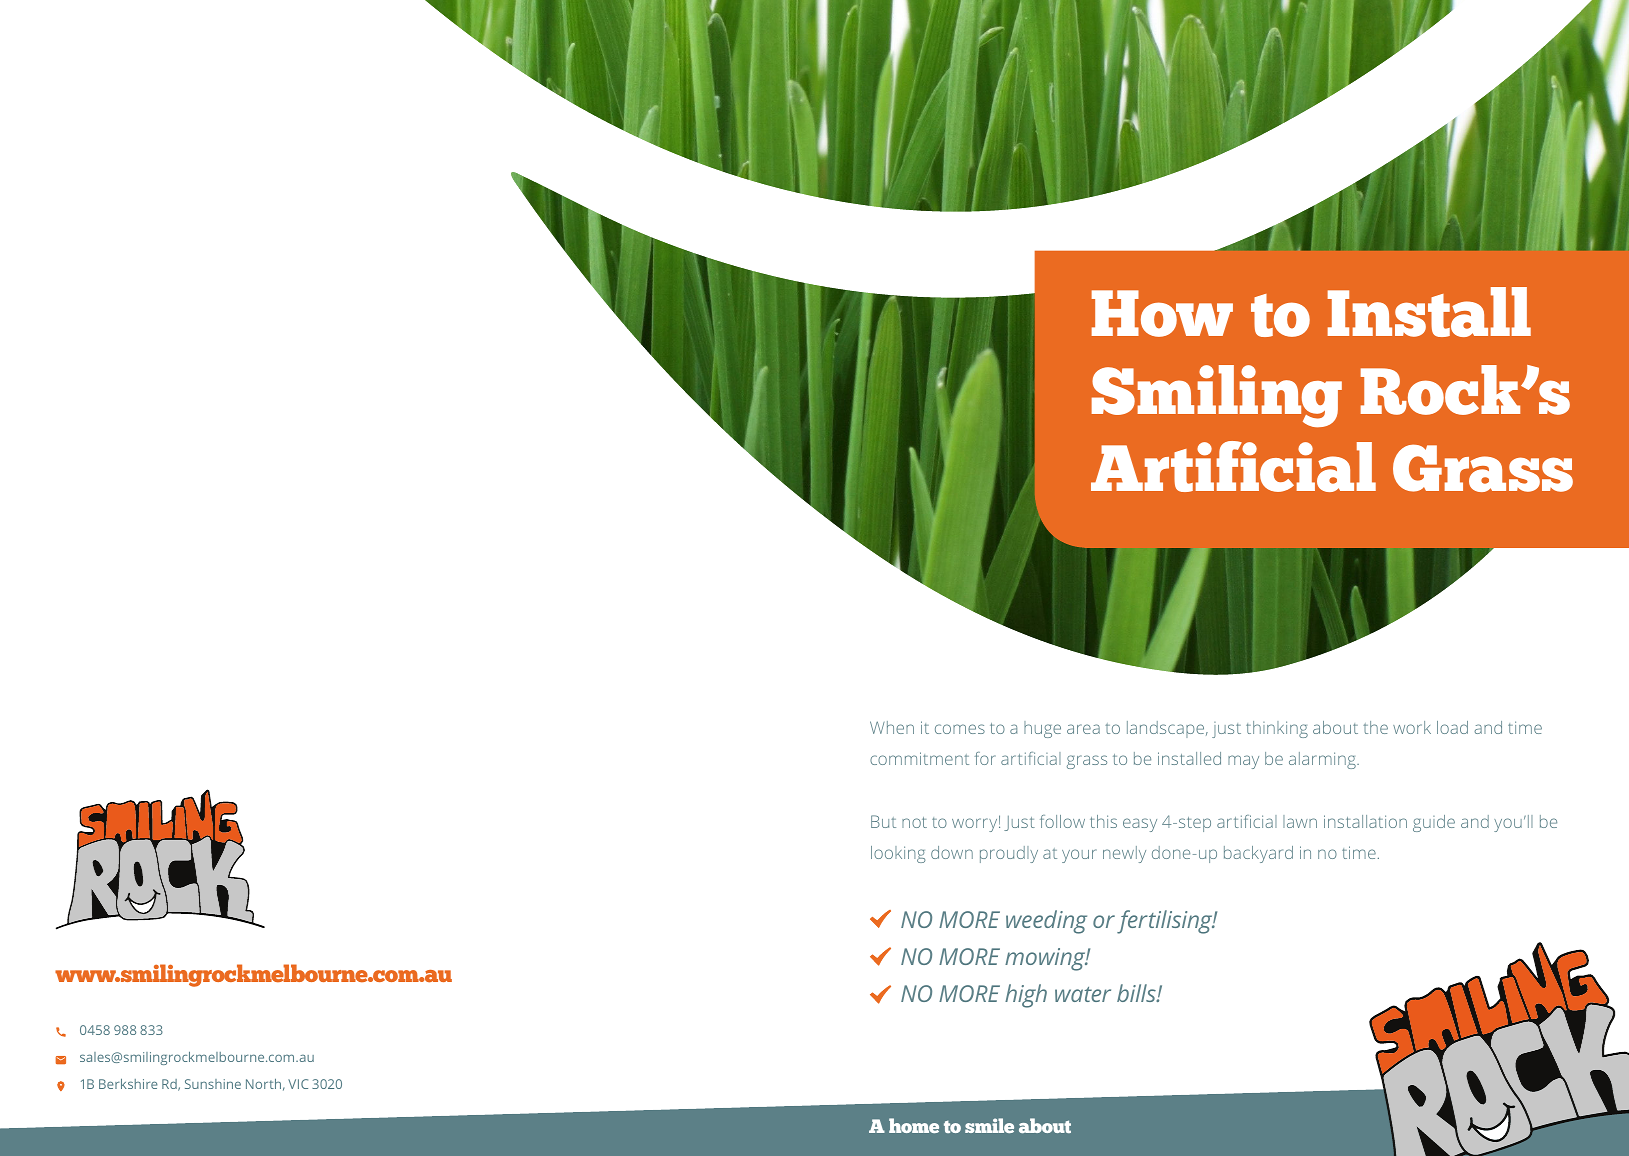 The height and width of the document is (1156, 1629). I want to click on huge, so click(1042, 729).
